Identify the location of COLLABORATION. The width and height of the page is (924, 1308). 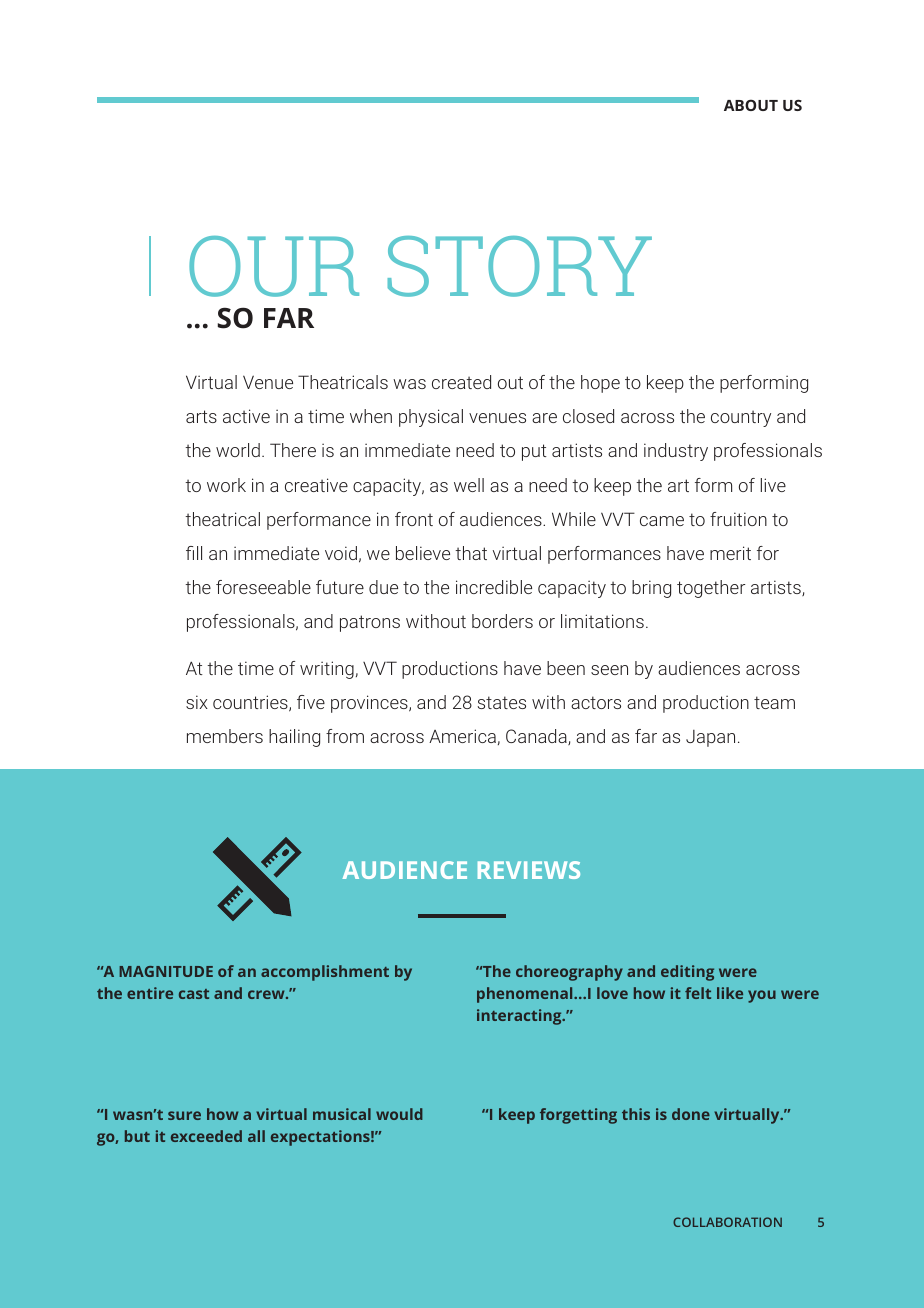
(727, 1222).
